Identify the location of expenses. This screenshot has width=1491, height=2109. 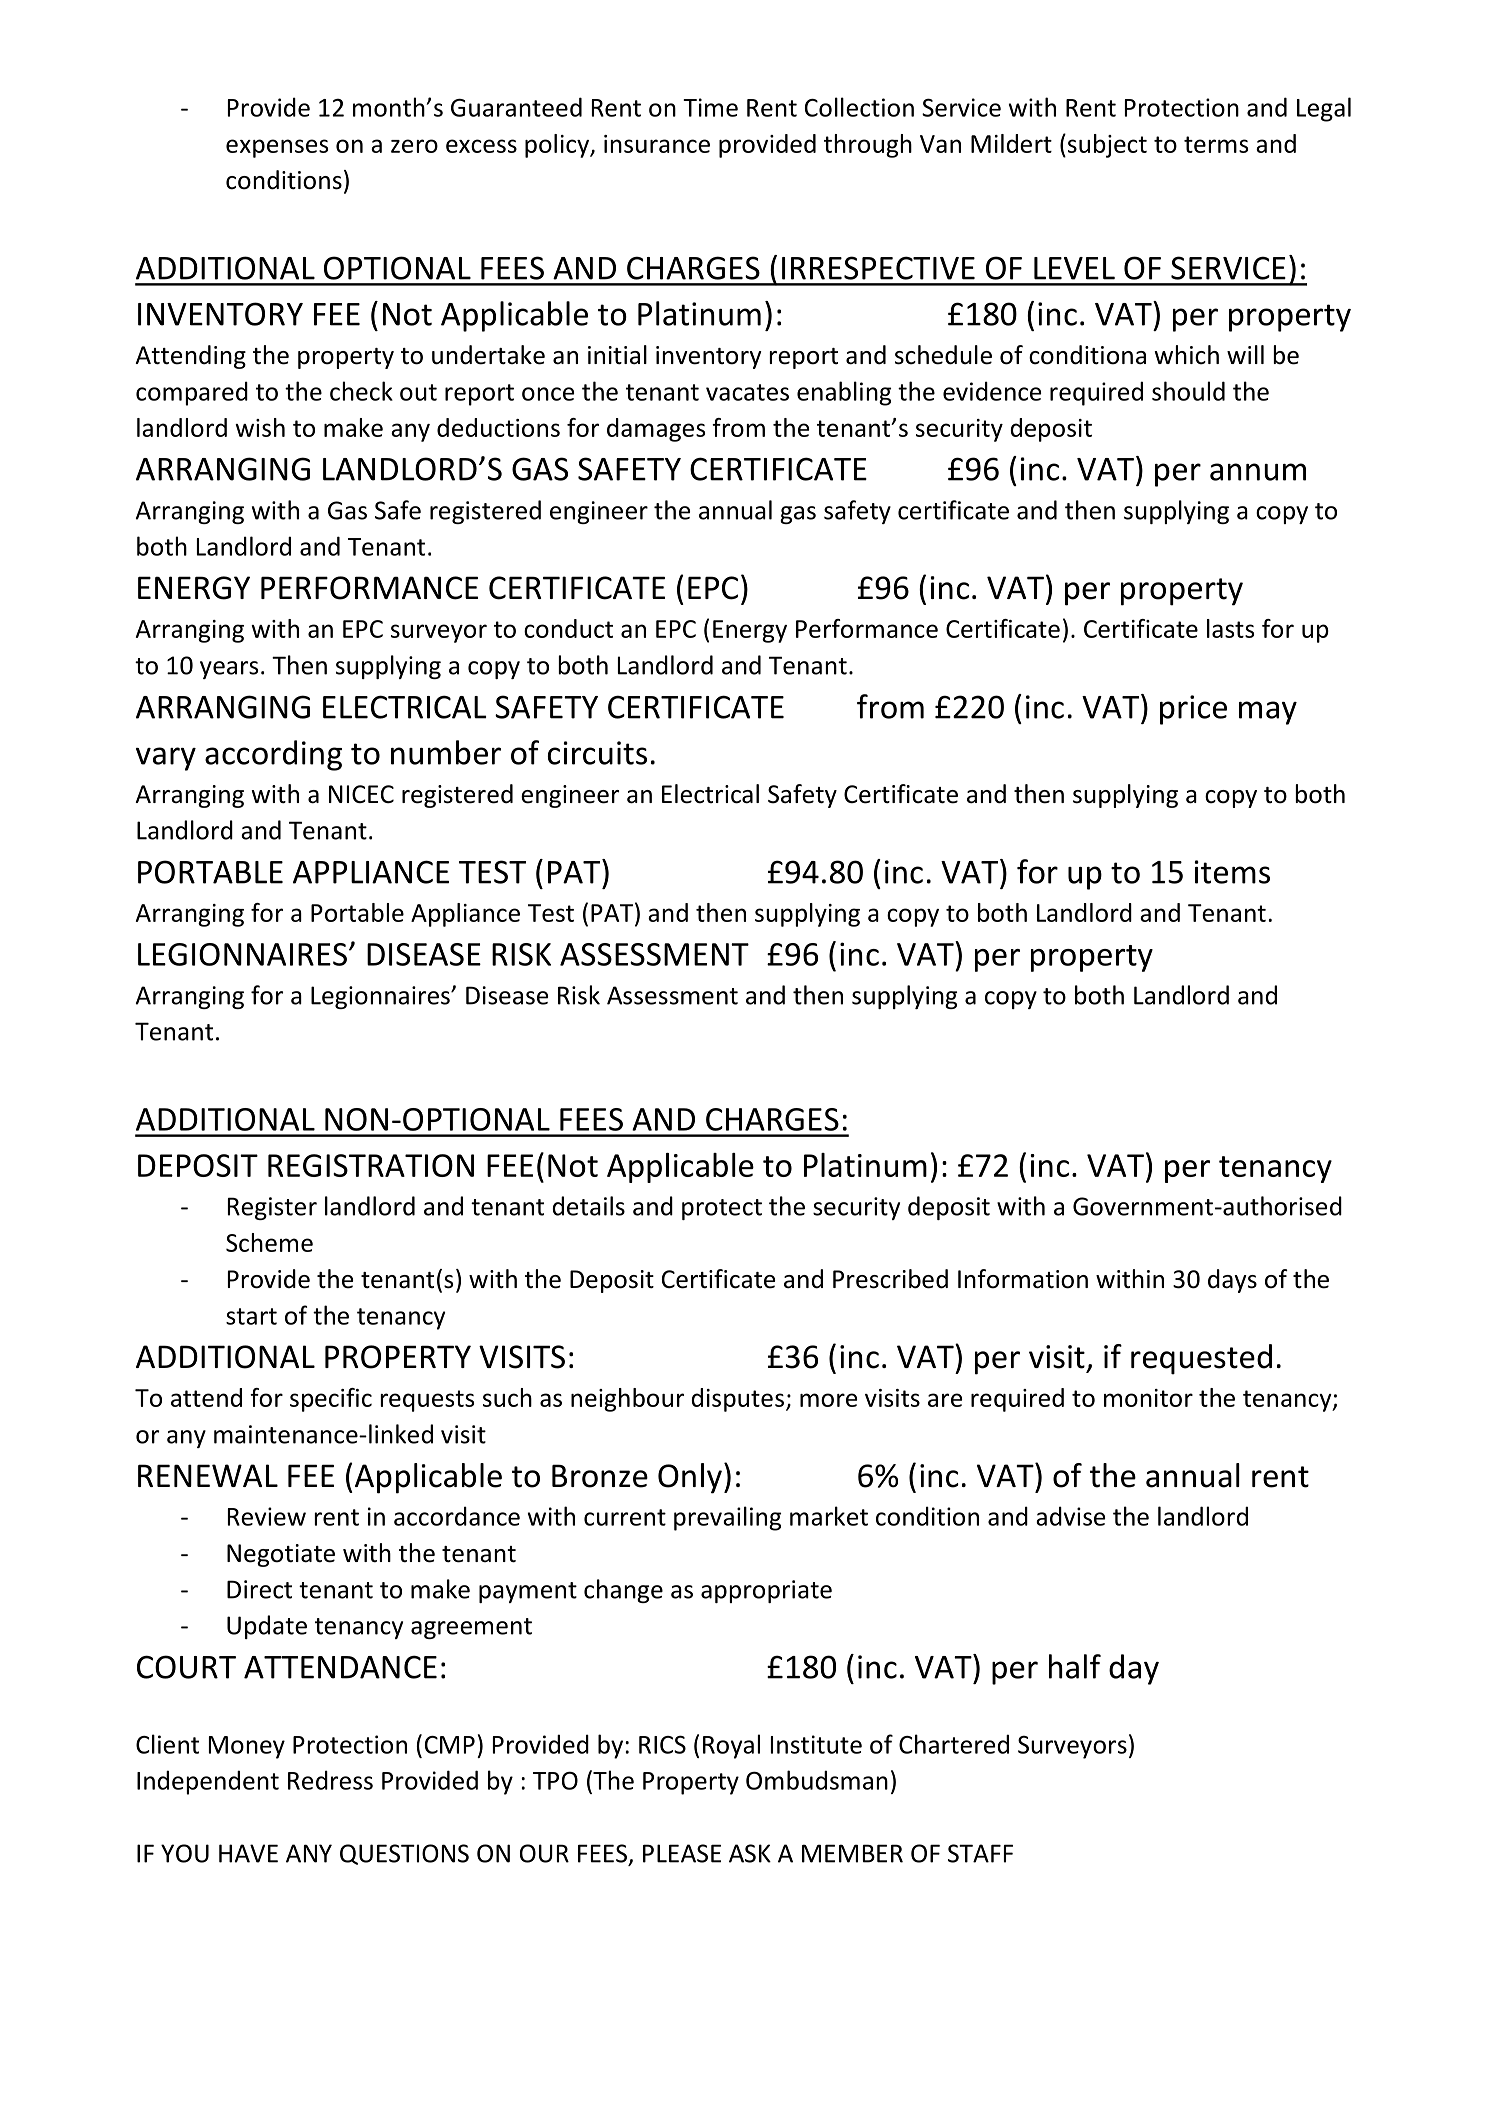
(277, 148).
